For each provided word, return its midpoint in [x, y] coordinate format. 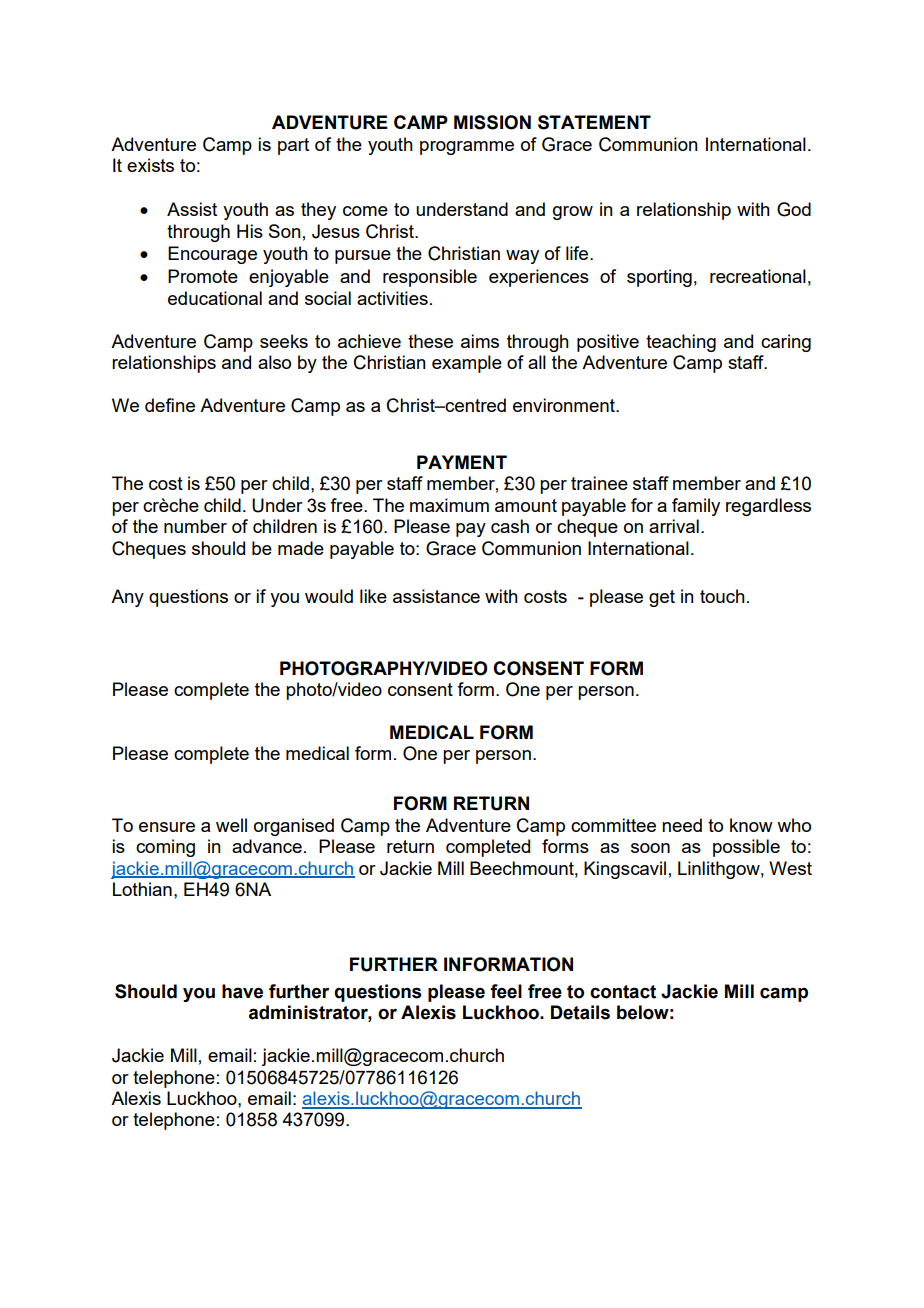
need [682, 825]
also [274, 362]
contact [623, 992]
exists [150, 165]
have [242, 991]
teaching [681, 343]
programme [467, 148]
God [794, 209]
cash [510, 526]
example [467, 364]
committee [613, 825]
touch [722, 596]
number [195, 526]
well [231, 825]
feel [506, 991]
